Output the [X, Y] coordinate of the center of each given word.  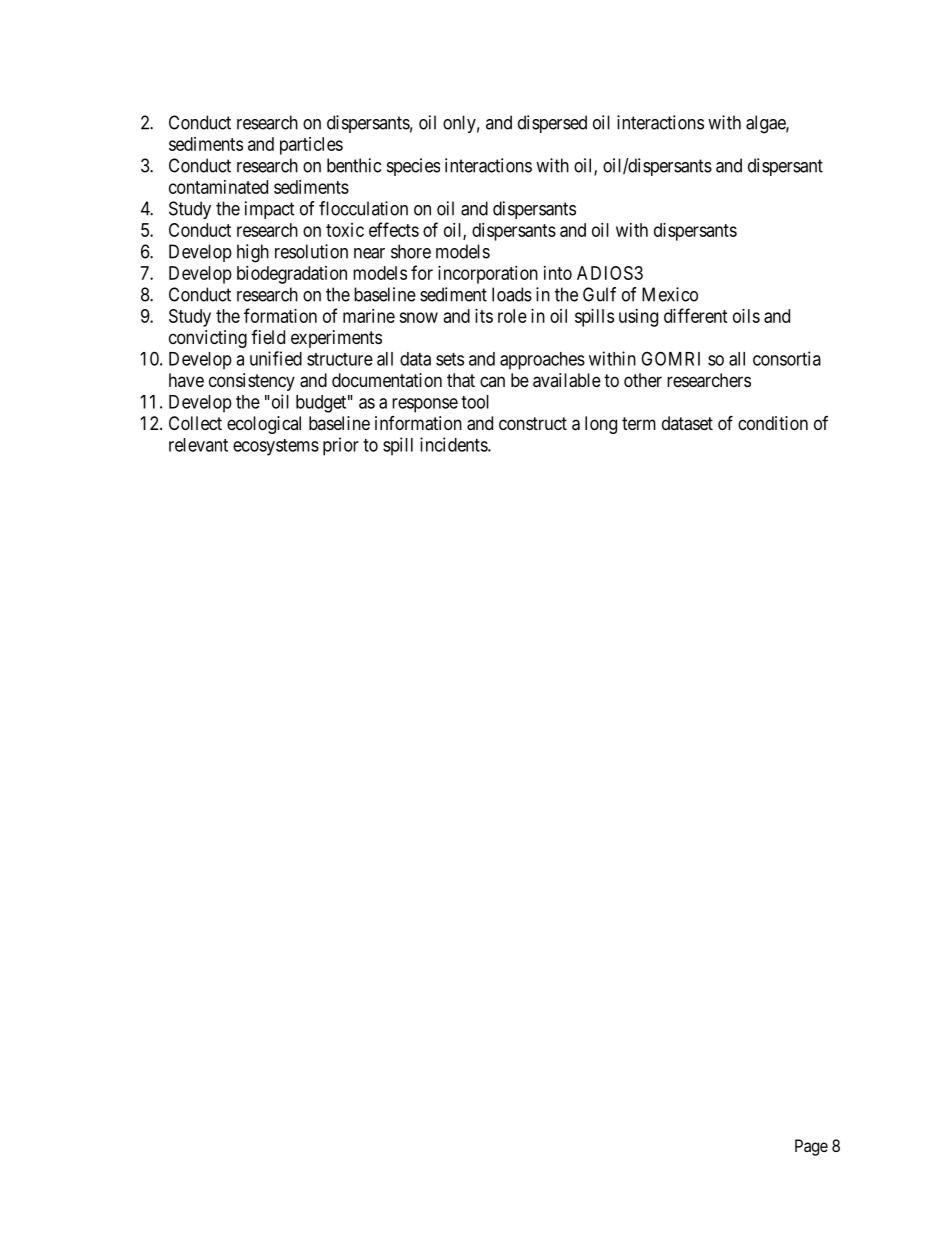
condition [773, 423]
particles [311, 146]
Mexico [670, 294]
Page [811, 1147]
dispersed [552, 124]
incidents [454, 444]
